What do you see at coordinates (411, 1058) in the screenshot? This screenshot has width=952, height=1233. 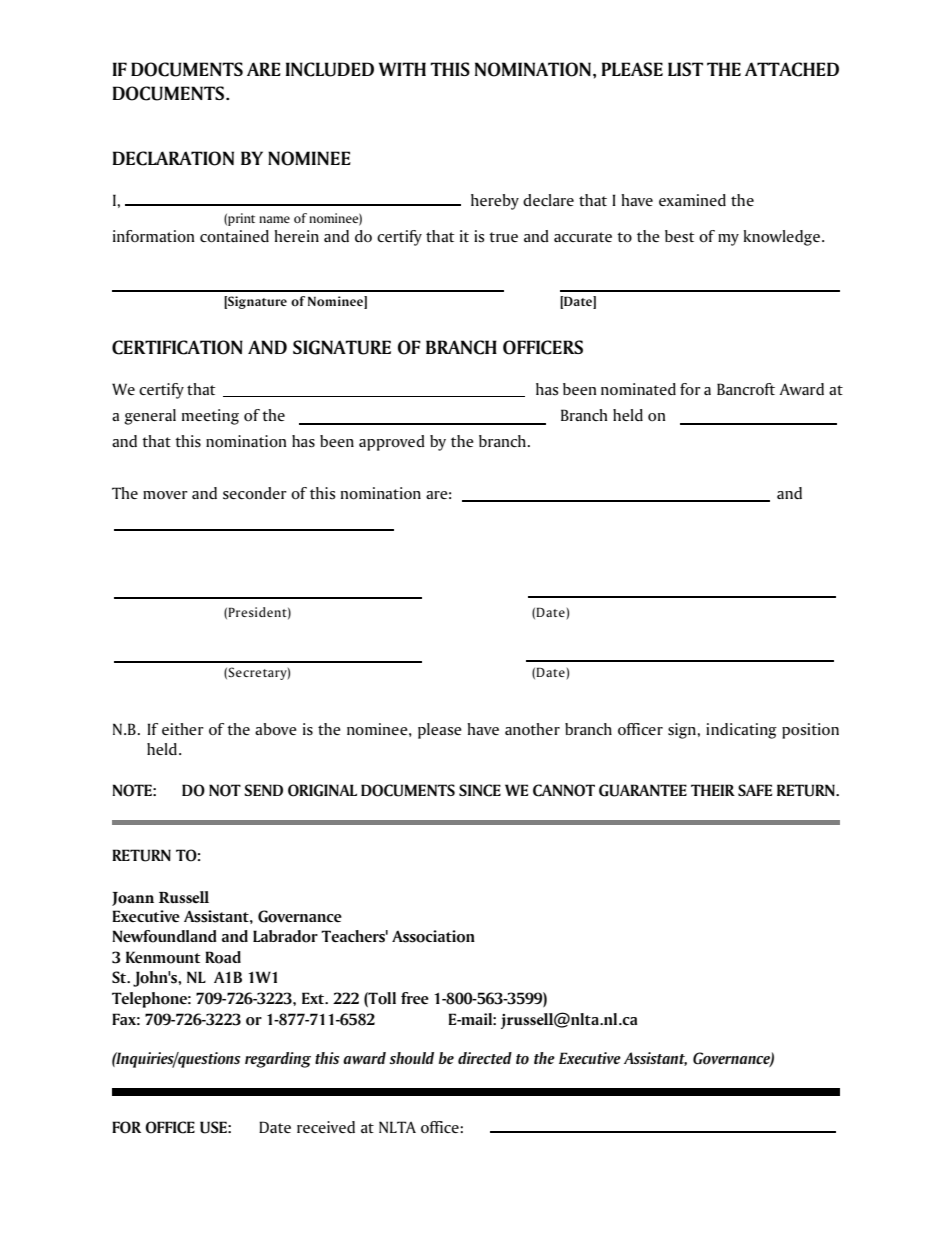 I see `should` at bounding box center [411, 1058].
